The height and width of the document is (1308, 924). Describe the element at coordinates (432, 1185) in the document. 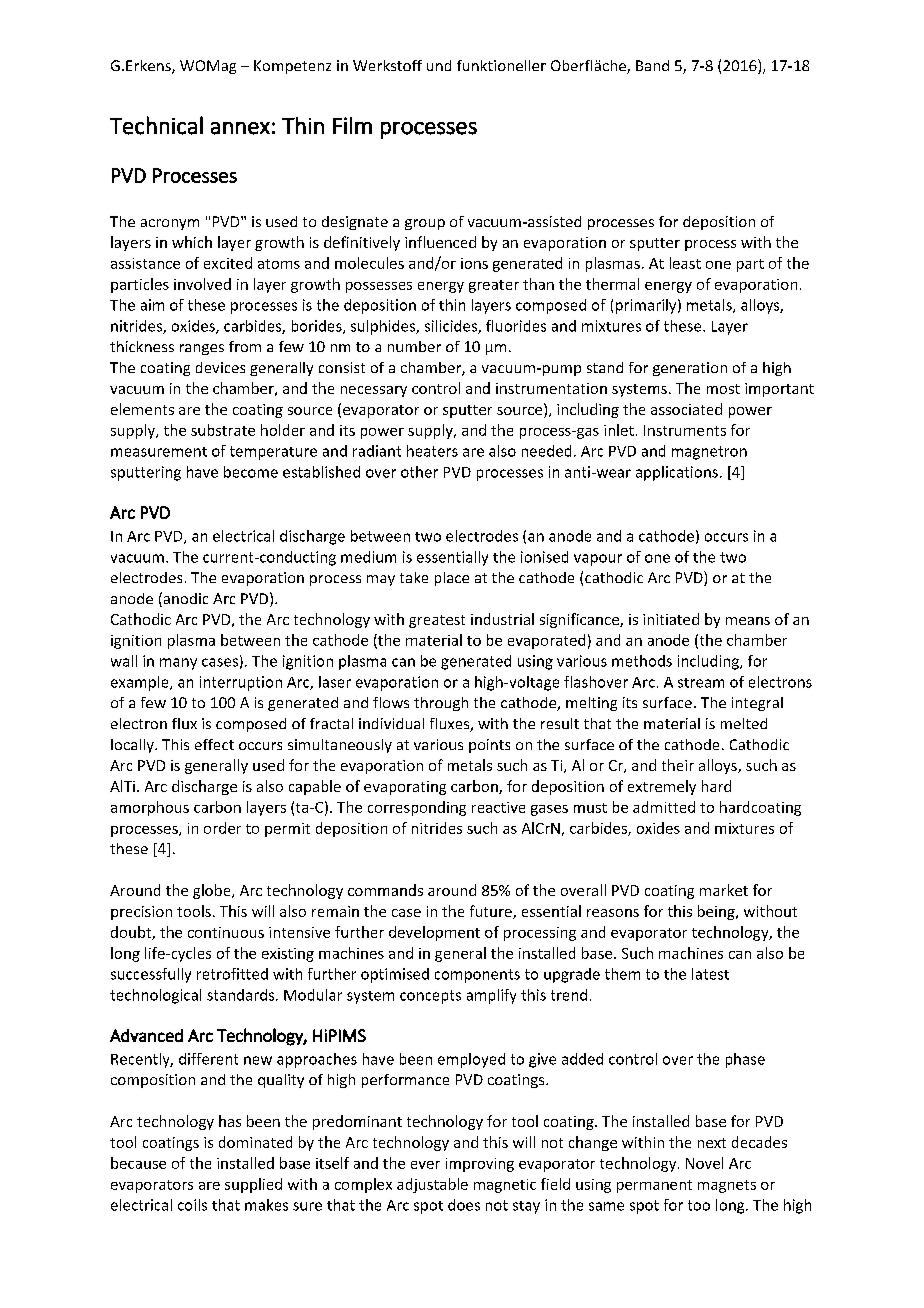

I see `adjustable` at that location.
